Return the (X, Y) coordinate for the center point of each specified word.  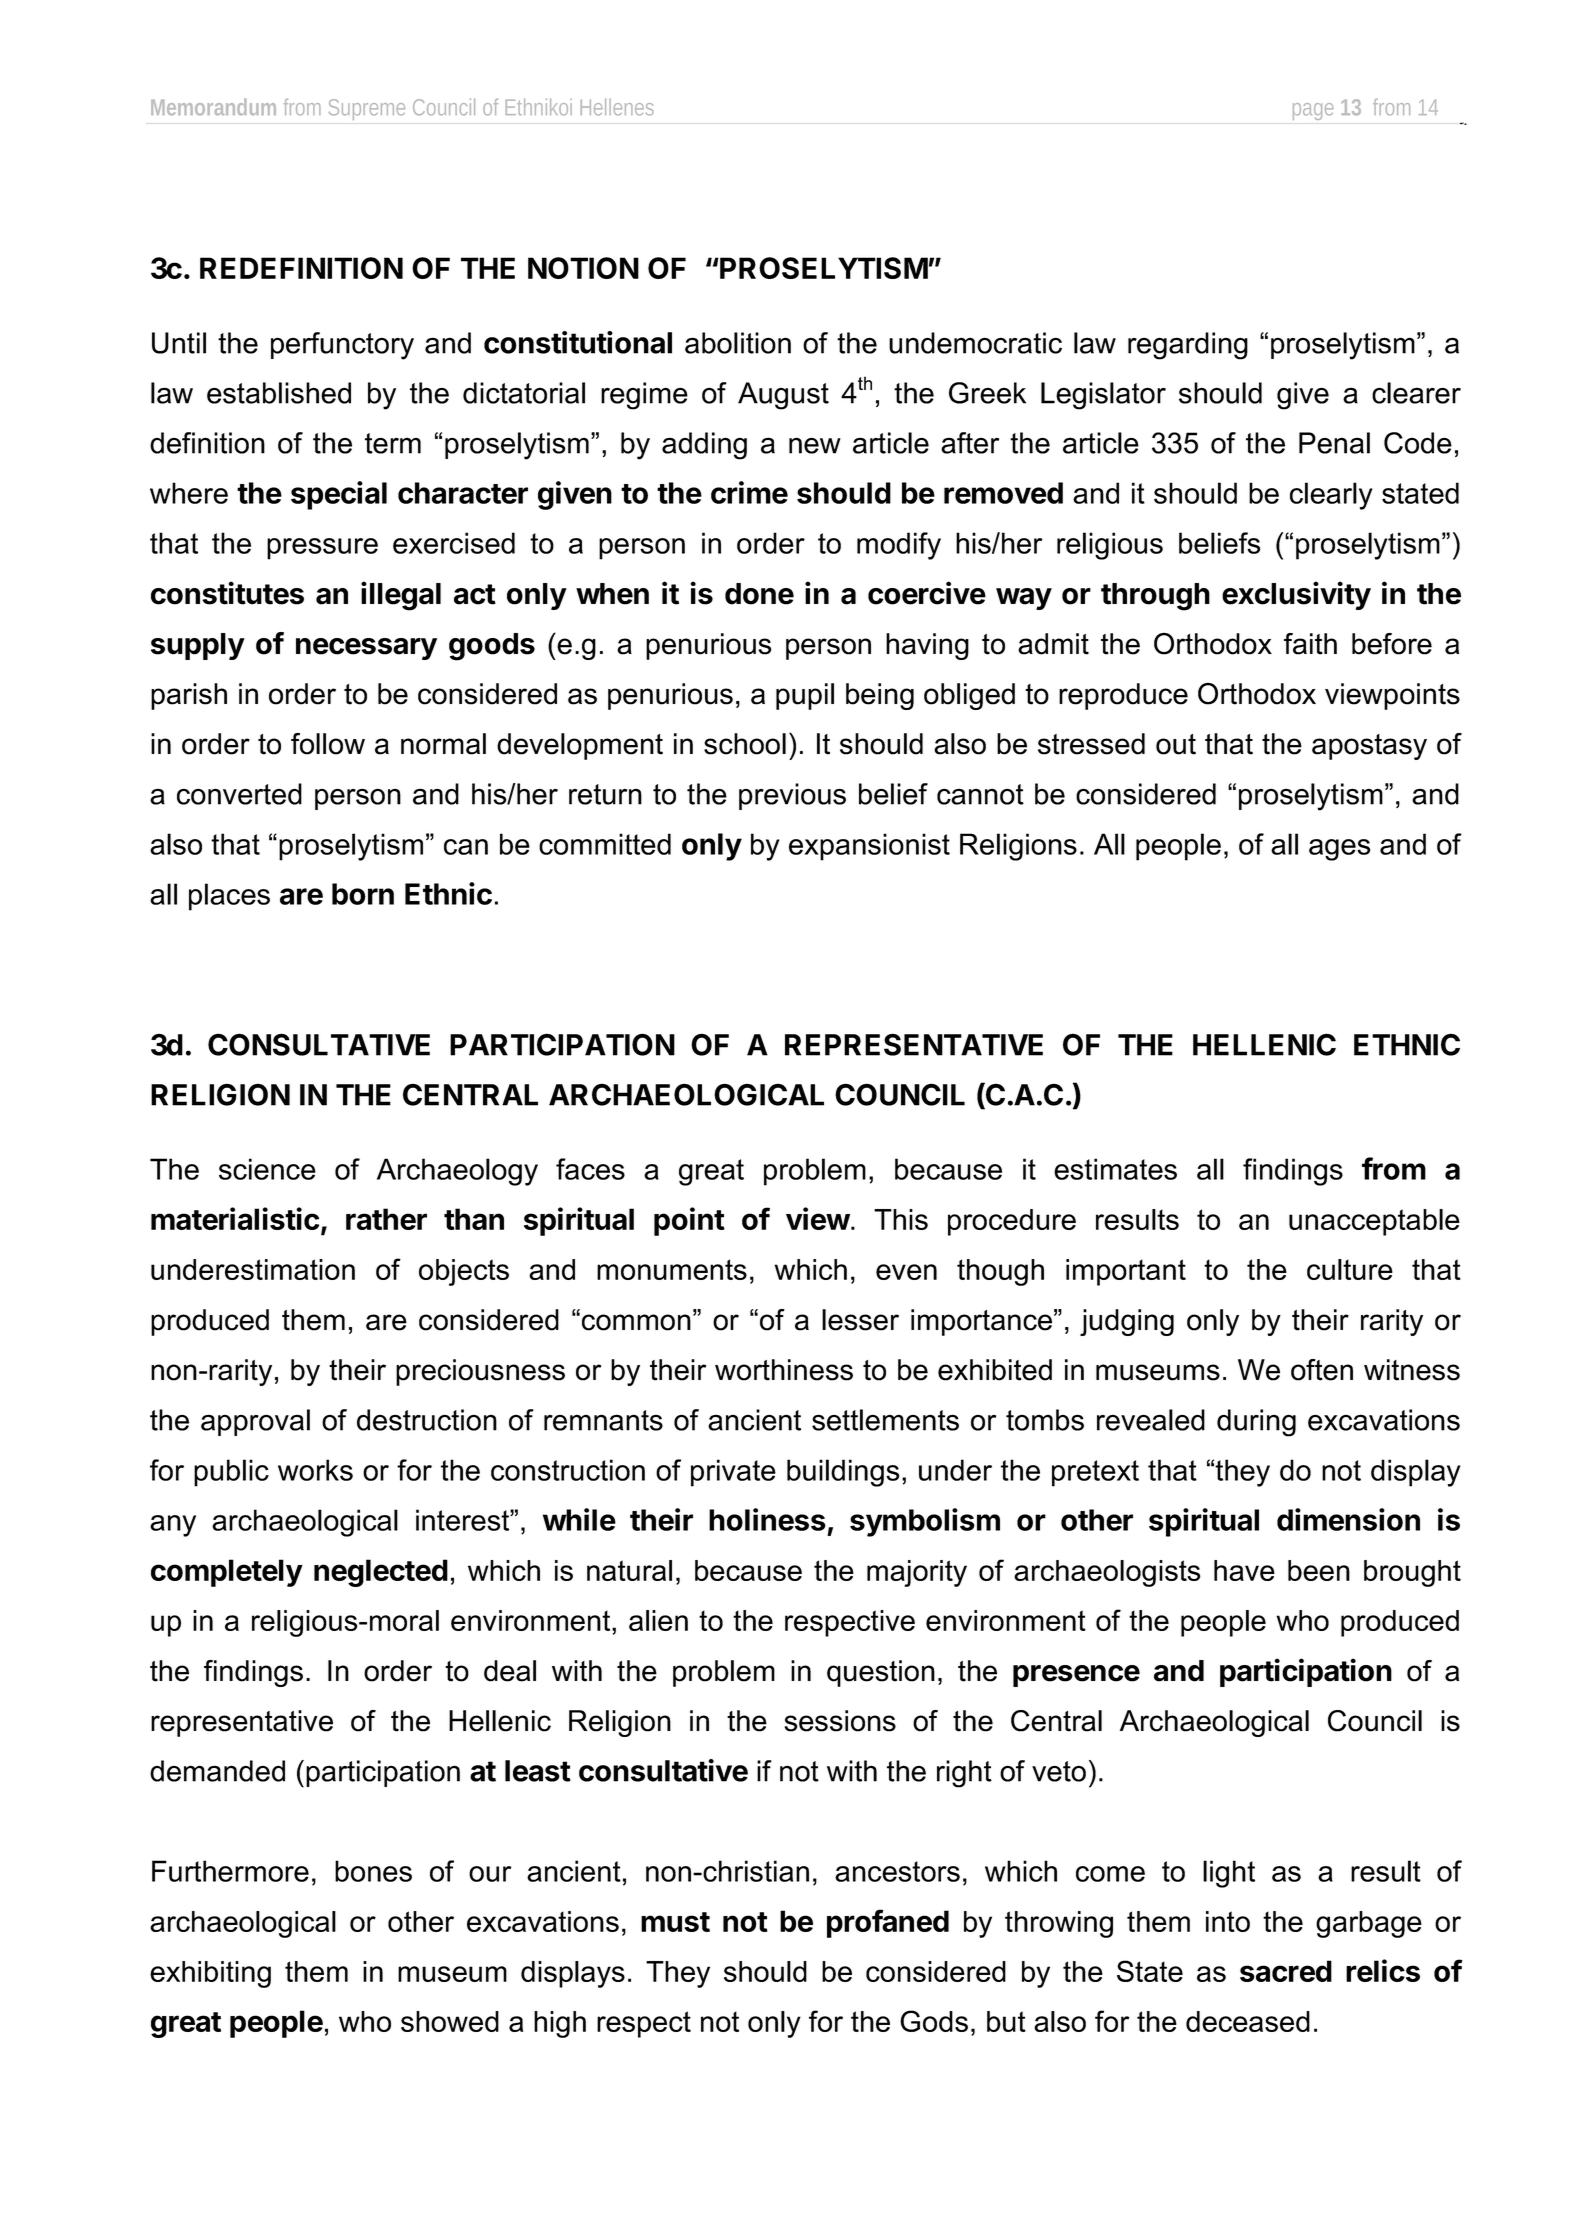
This (901, 1219)
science (267, 1169)
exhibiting (210, 1974)
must (675, 1922)
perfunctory (342, 346)
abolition (738, 343)
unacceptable (1374, 1222)
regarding (1188, 346)
